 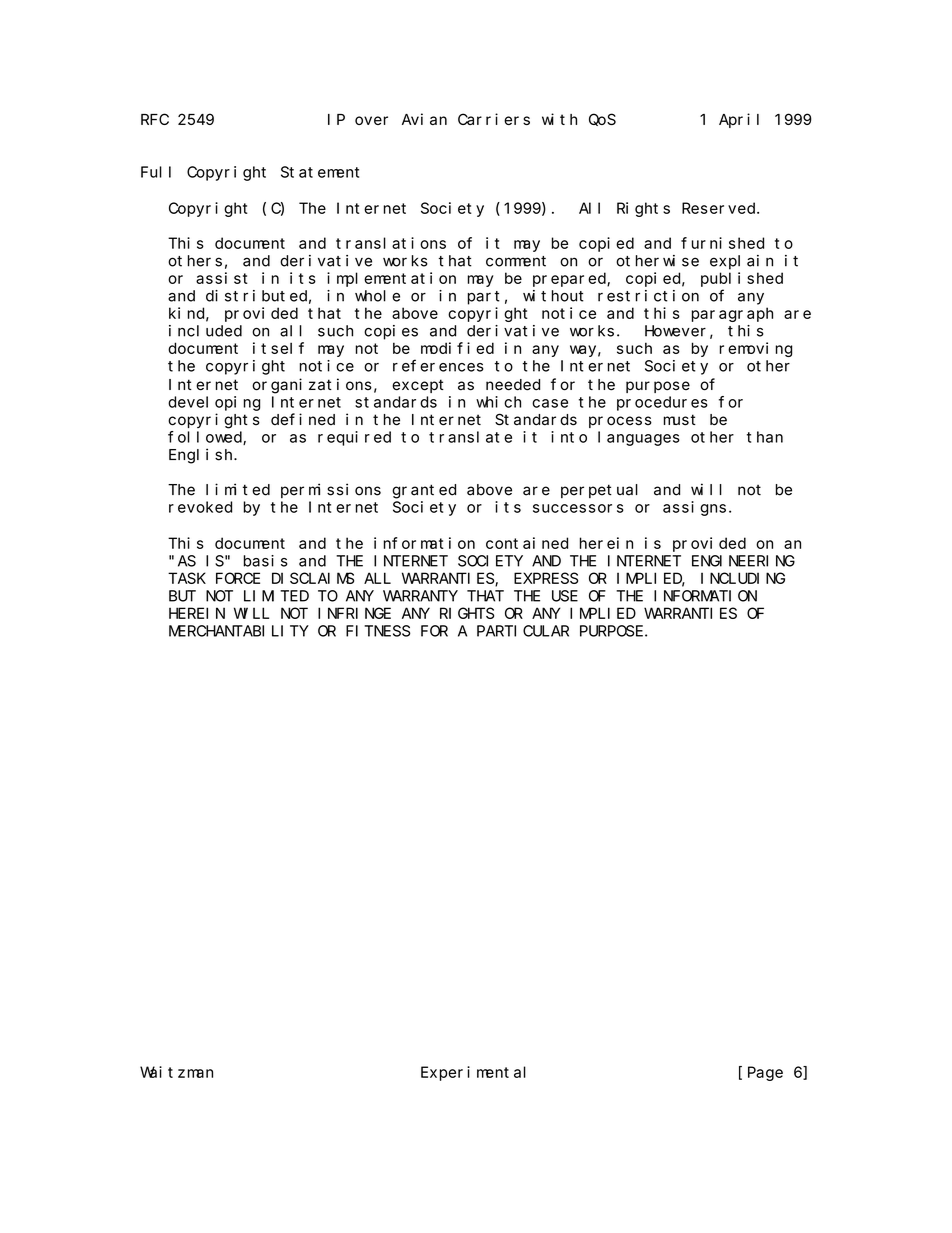 I want to click on MERCHANTABILITY, so click(x=239, y=631).
